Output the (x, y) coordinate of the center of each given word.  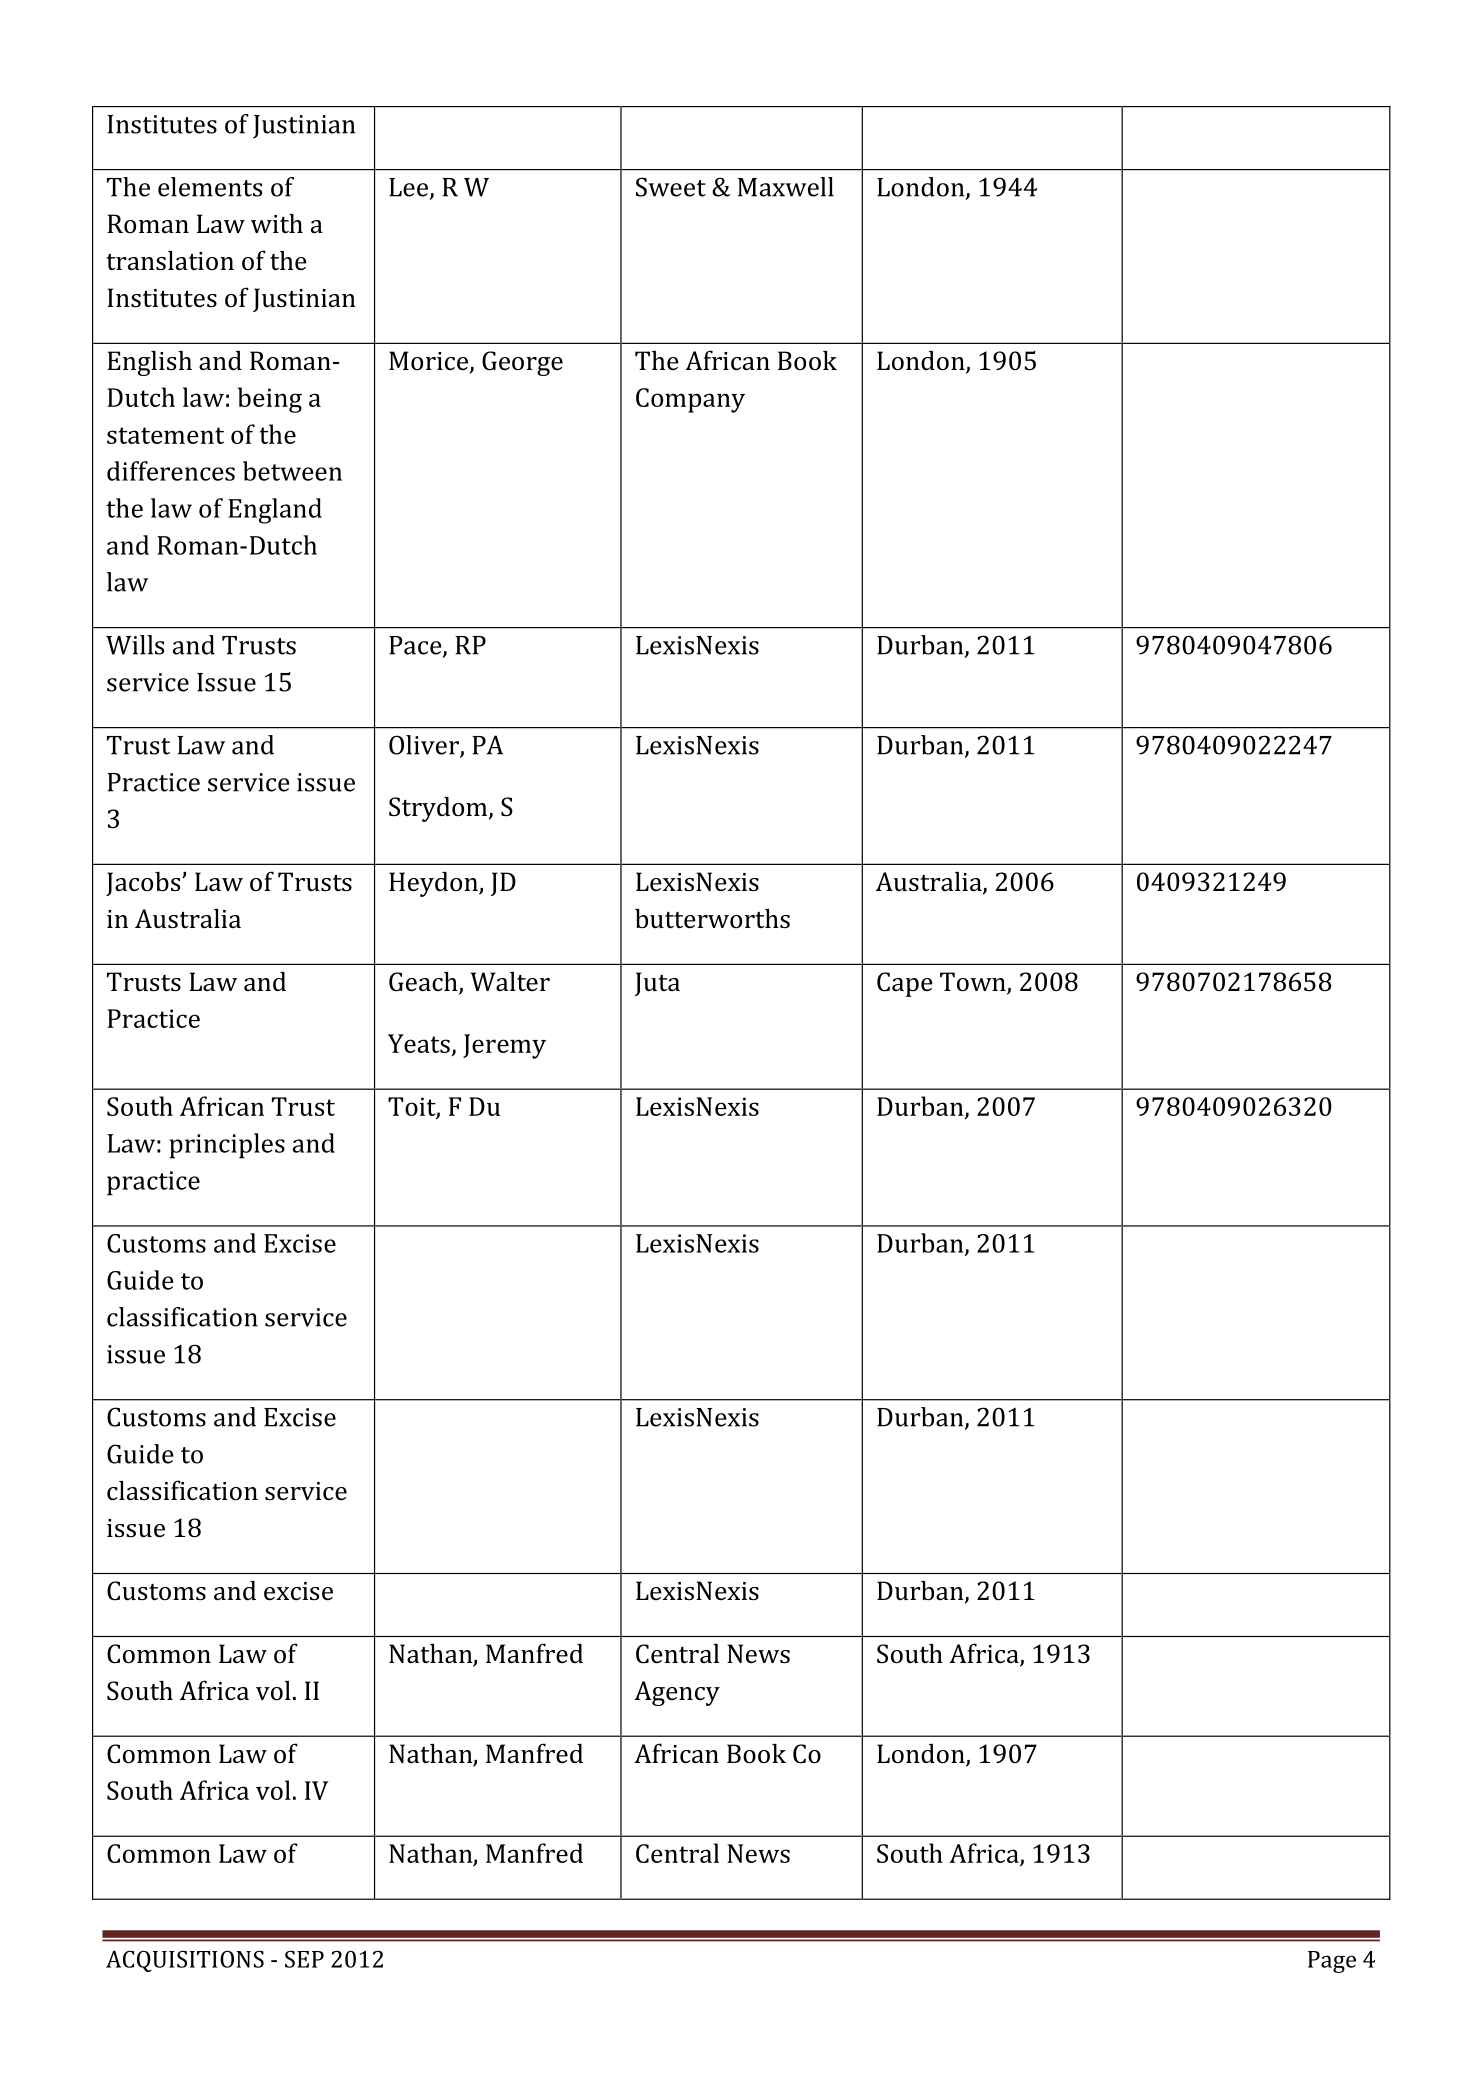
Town (974, 983)
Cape (905, 984)
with (277, 224)
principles (227, 1146)
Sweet (671, 187)
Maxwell (786, 187)
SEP (304, 1959)
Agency (677, 1693)
